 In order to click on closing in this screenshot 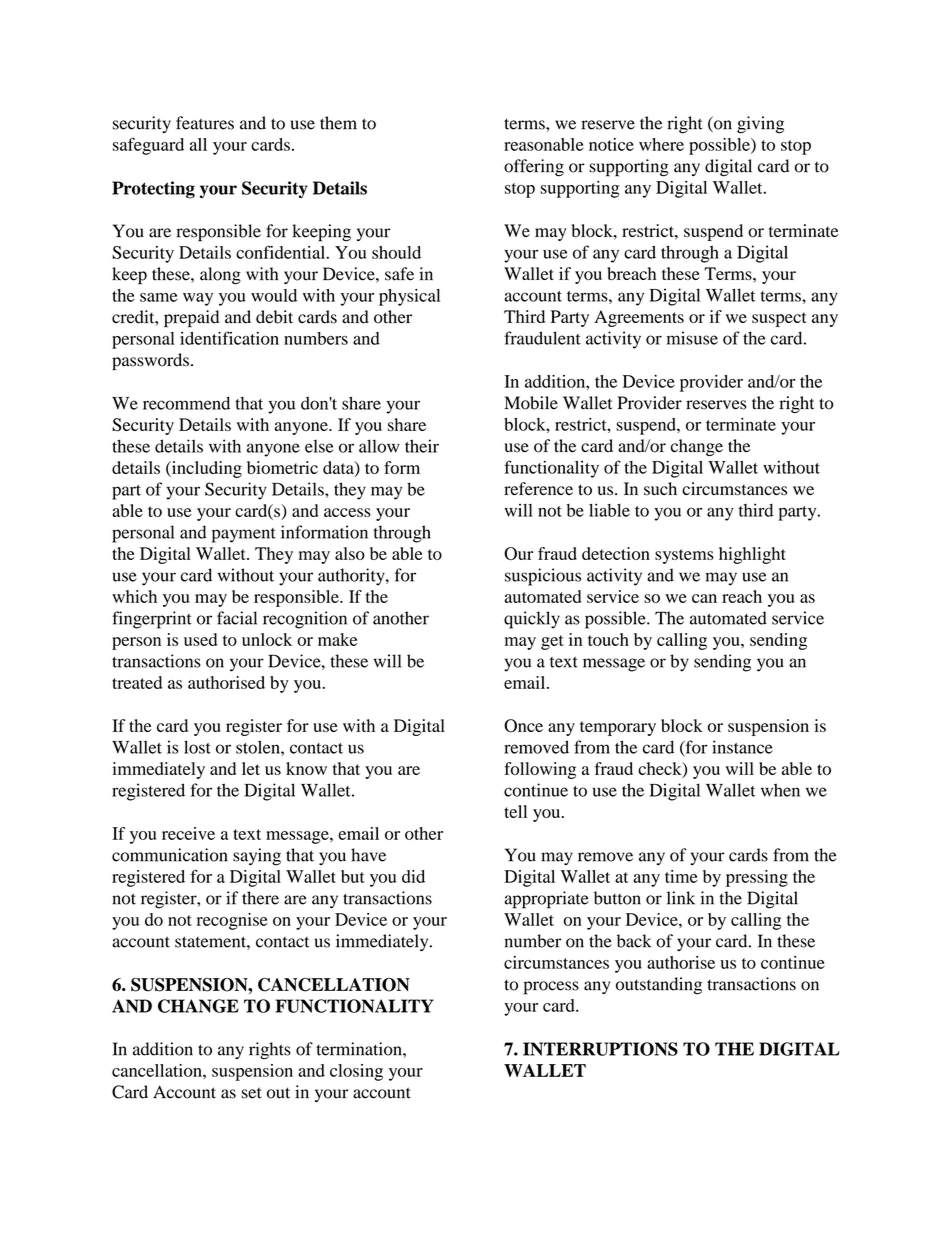, I will do `click(356, 1072)`.
